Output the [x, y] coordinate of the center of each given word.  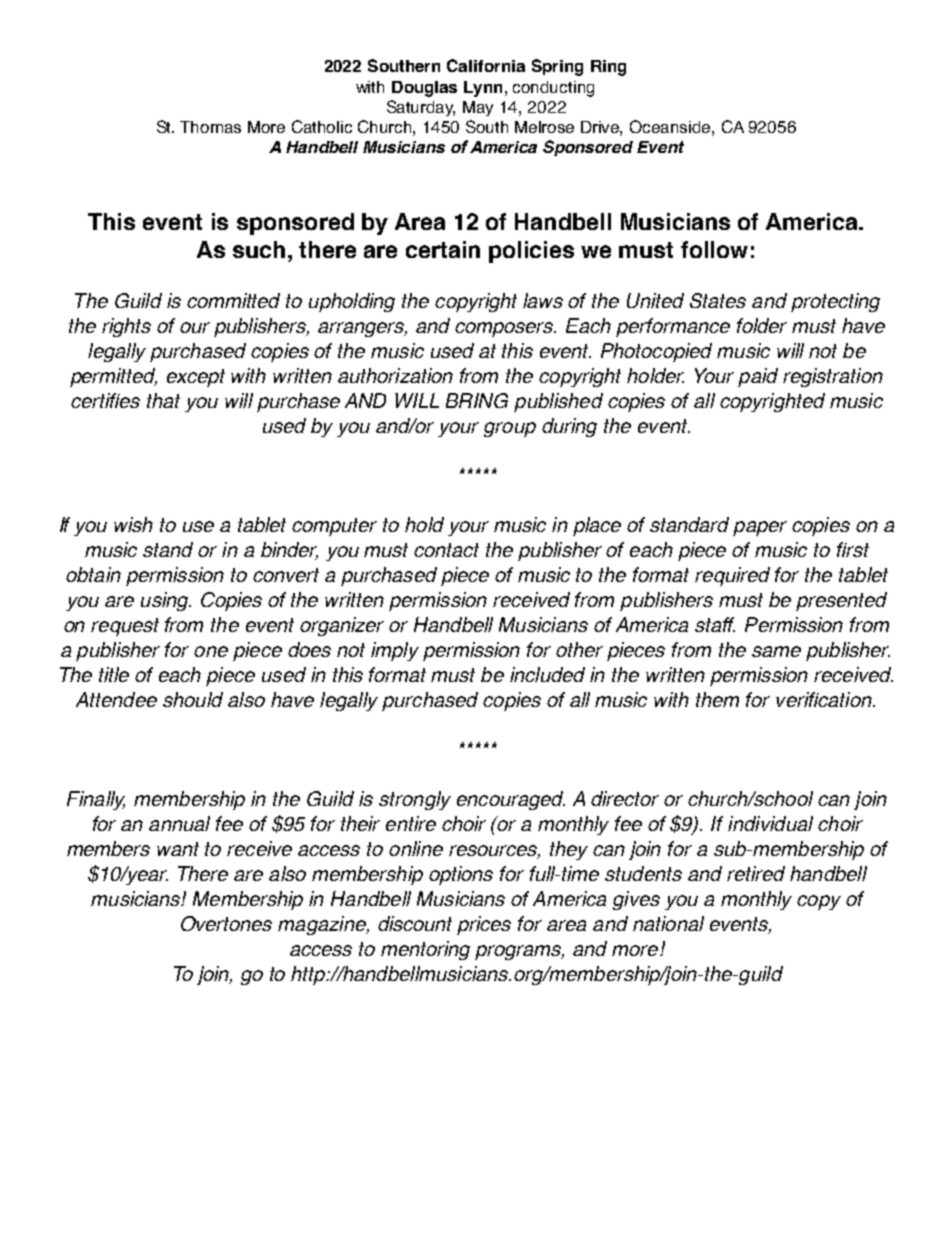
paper [760, 528]
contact [446, 550]
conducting [553, 89]
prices [484, 925]
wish [133, 524]
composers [505, 329]
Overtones [226, 923]
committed [233, 300]
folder [762, 325]
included [547, 674]
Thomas [210, 127]
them [717, 699]
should [193, 699]
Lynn [483, 89]
